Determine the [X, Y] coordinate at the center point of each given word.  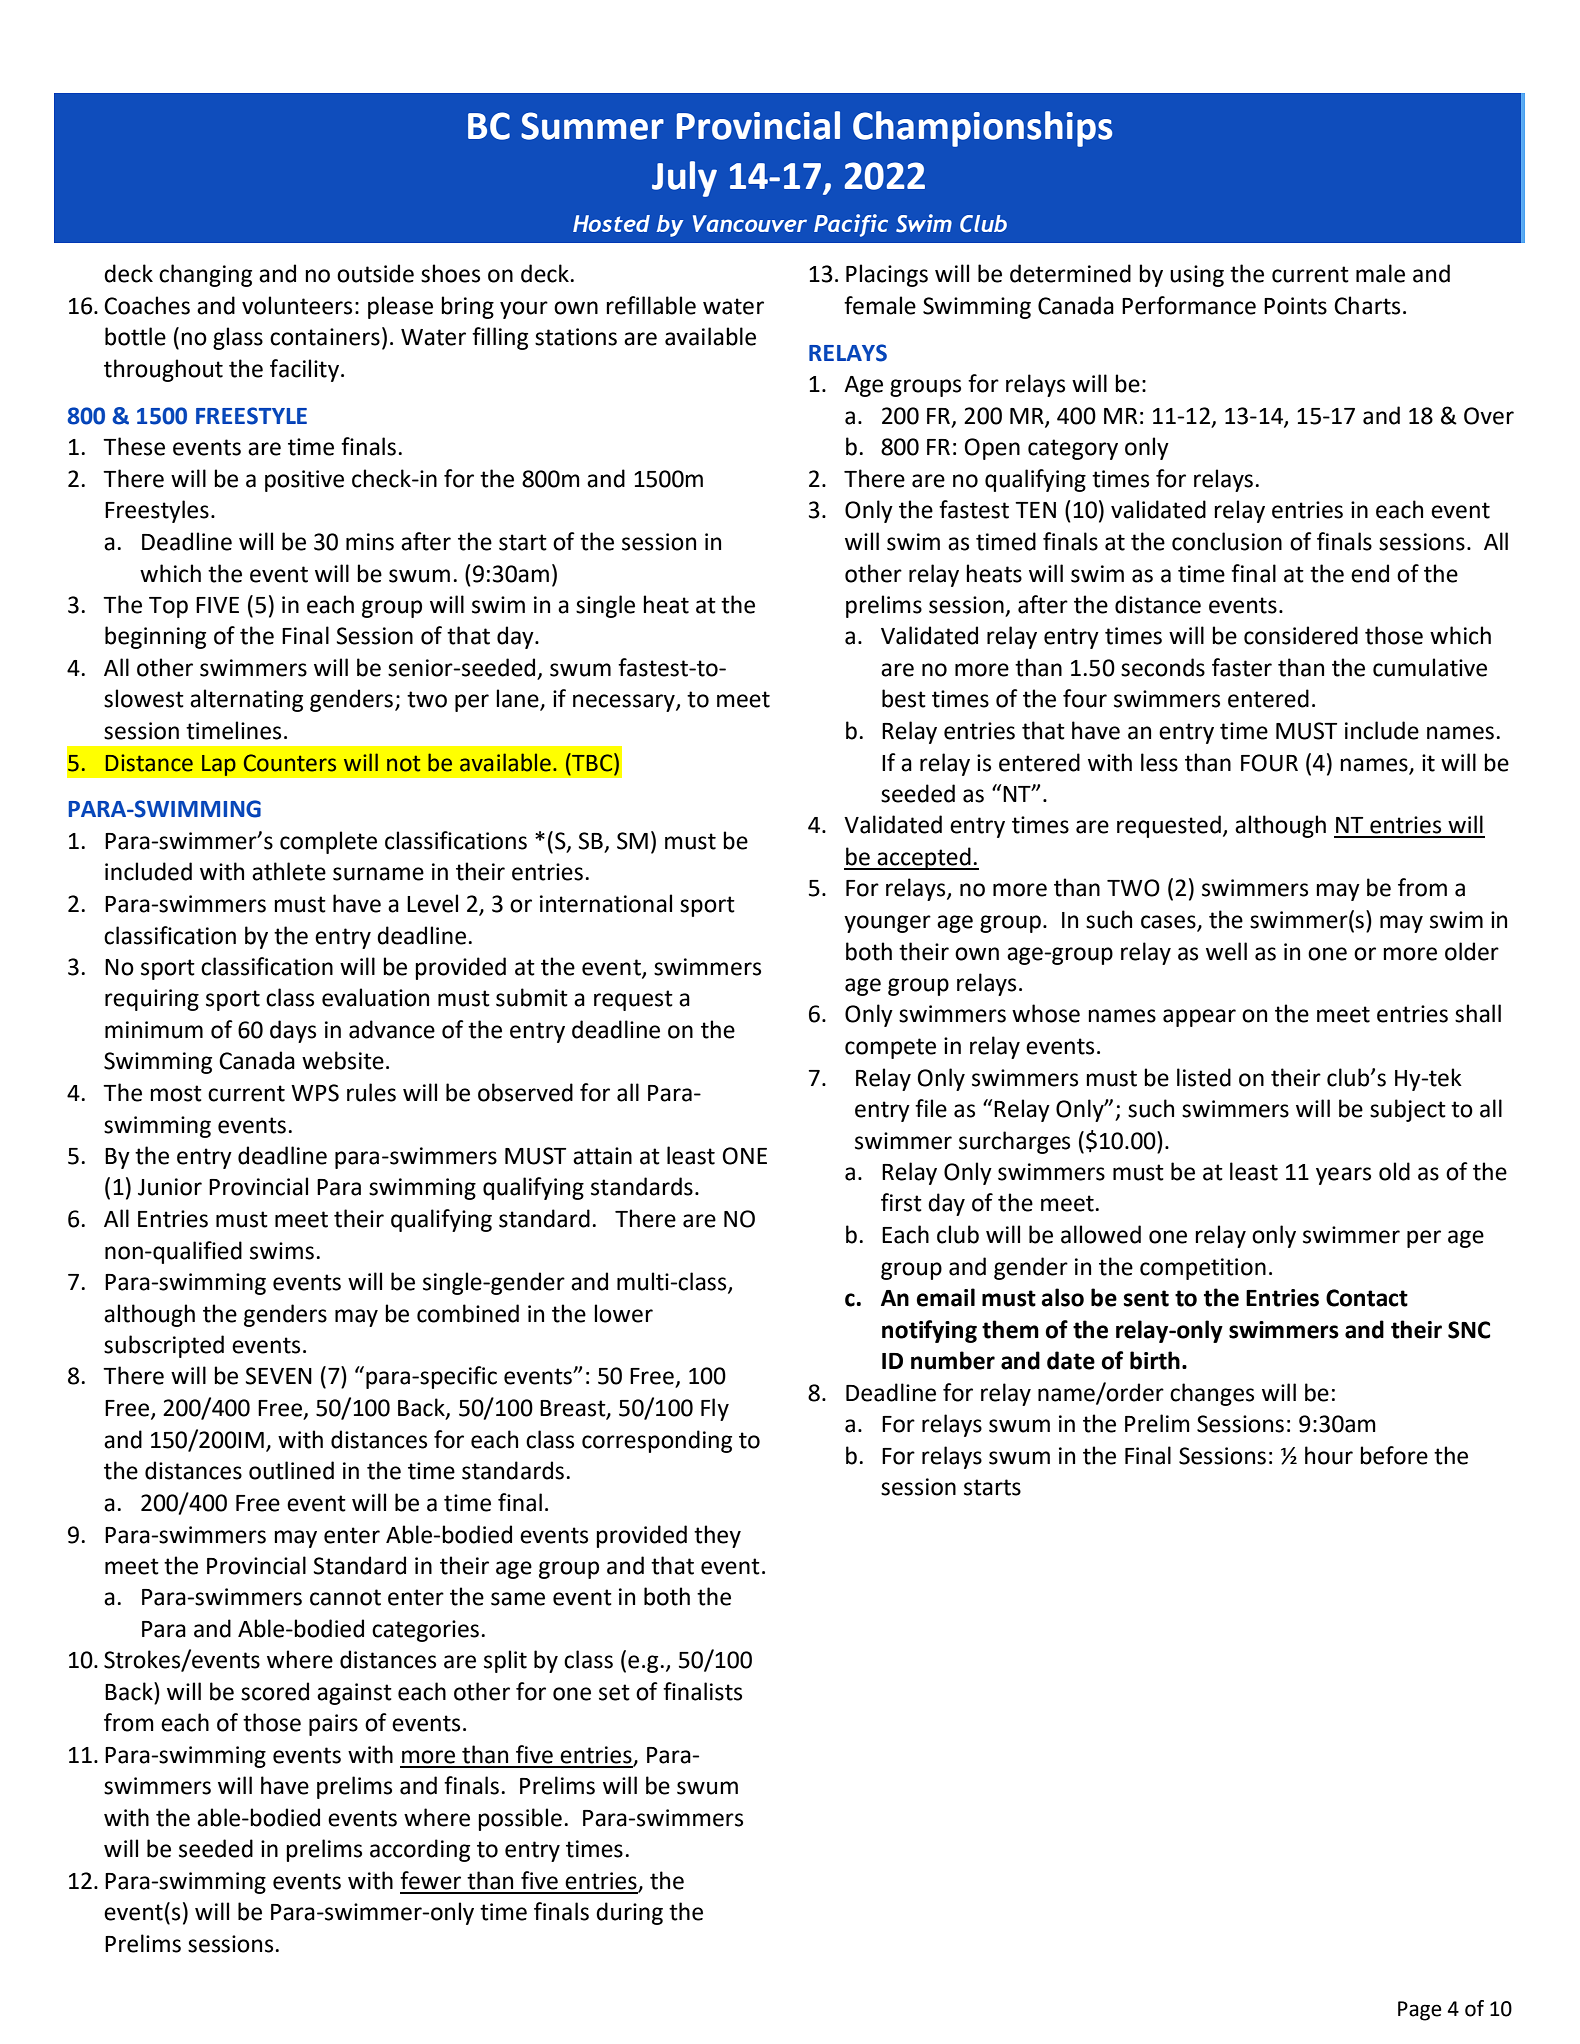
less [1159, 762]
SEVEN [279, 1376]
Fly [715, 1409]
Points [1295, 306]
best [904, 698]
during [629, 1913]
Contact [1367, 1298]
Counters [290, 763]
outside [375, 273]
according [420, 1850]
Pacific [851, 225]
